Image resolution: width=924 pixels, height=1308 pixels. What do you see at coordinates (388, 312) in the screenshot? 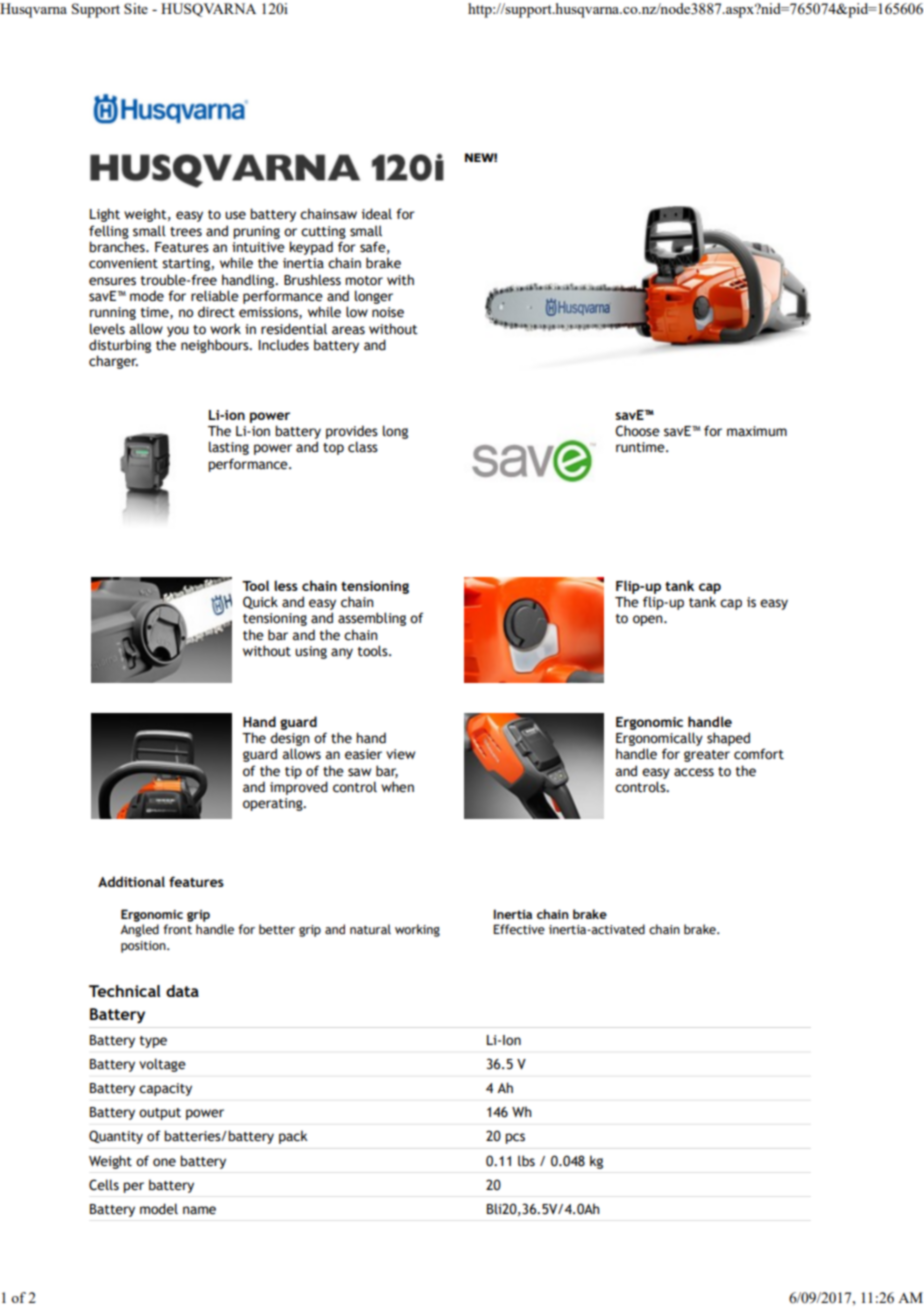
I see `noise` at bounding box center [388, 312].
